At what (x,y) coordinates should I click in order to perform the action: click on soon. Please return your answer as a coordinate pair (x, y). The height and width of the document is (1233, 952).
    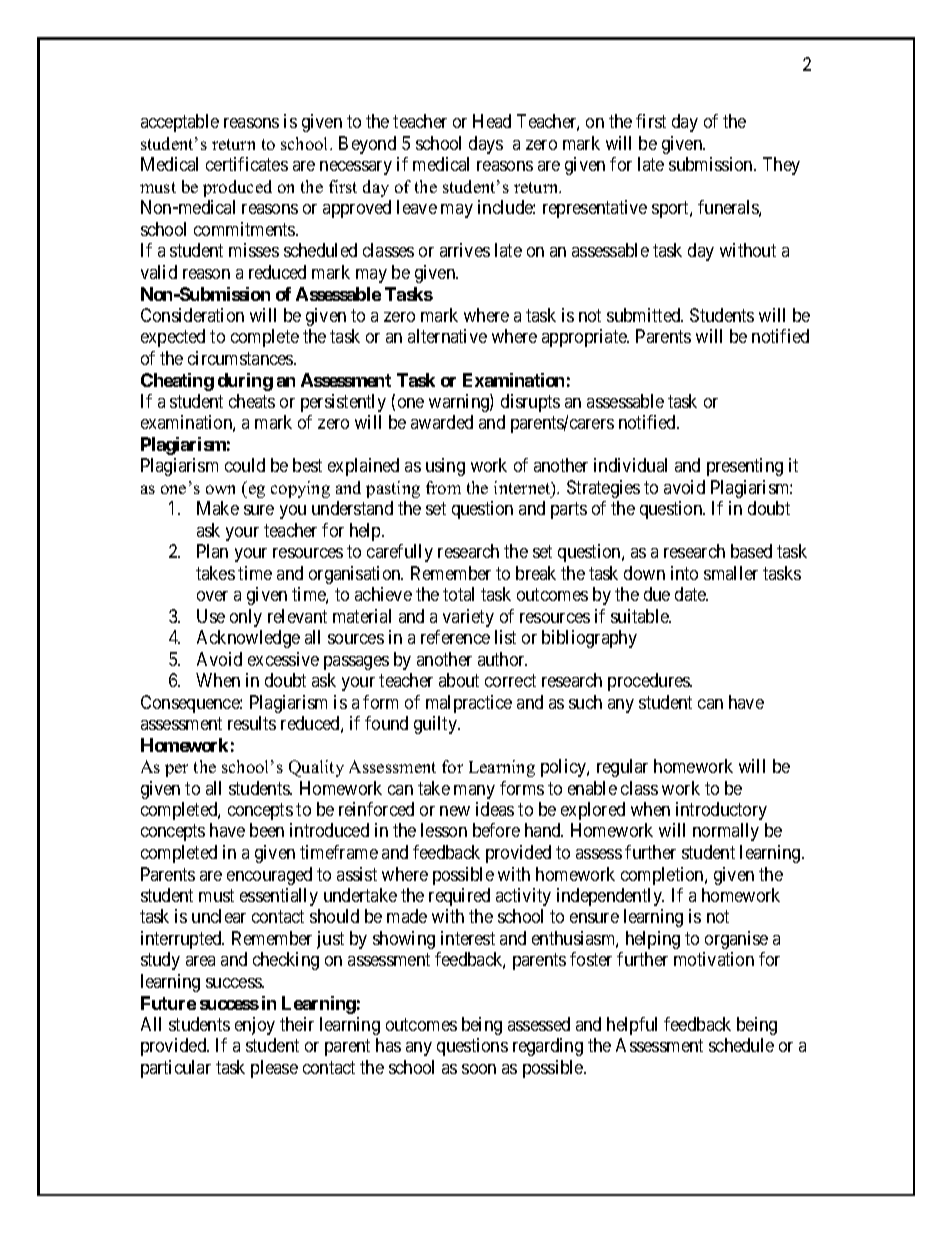
    Looking at the image, I should click on (479, 1069).
